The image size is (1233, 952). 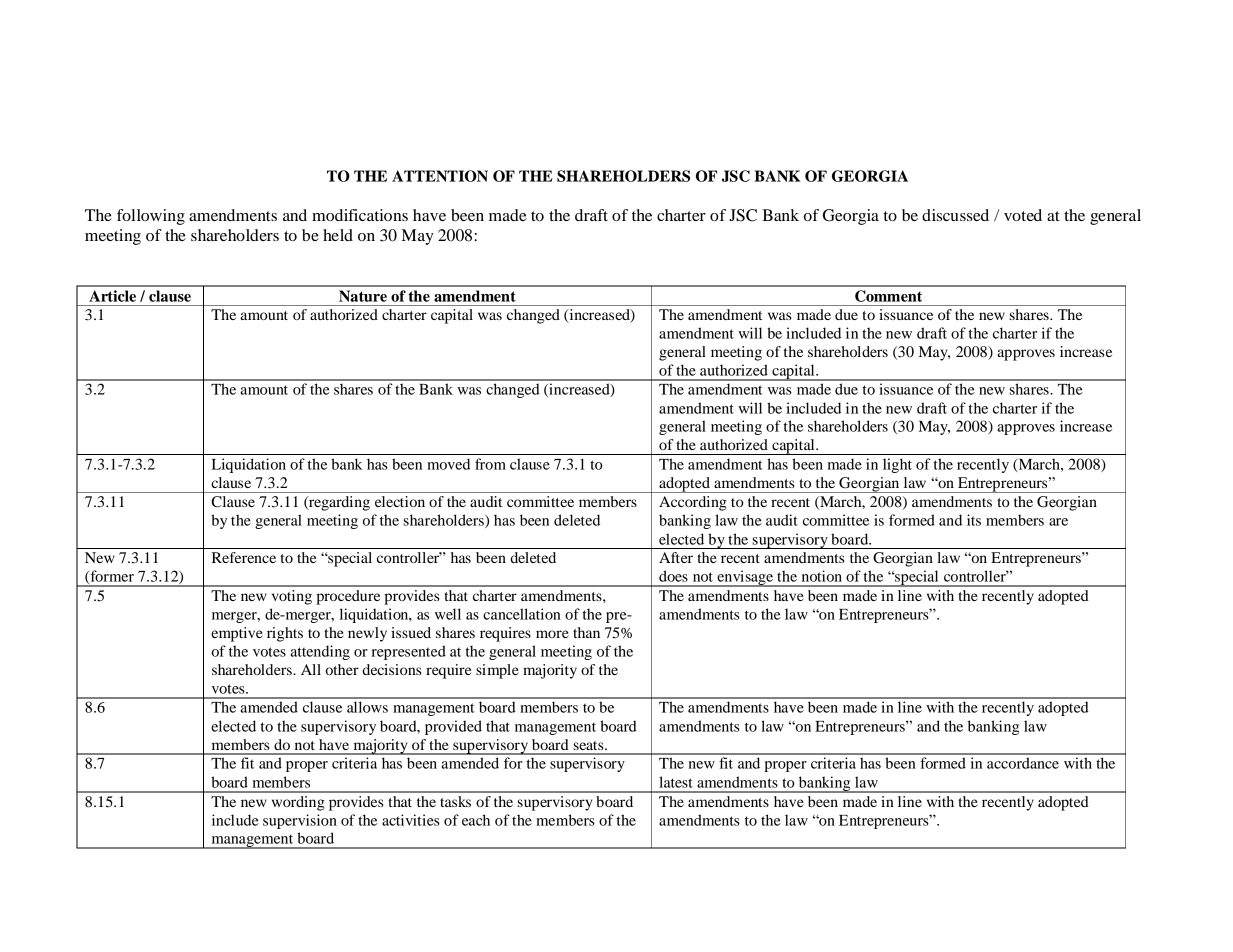 I want to click on supervision, so click(x=300, y=821).
